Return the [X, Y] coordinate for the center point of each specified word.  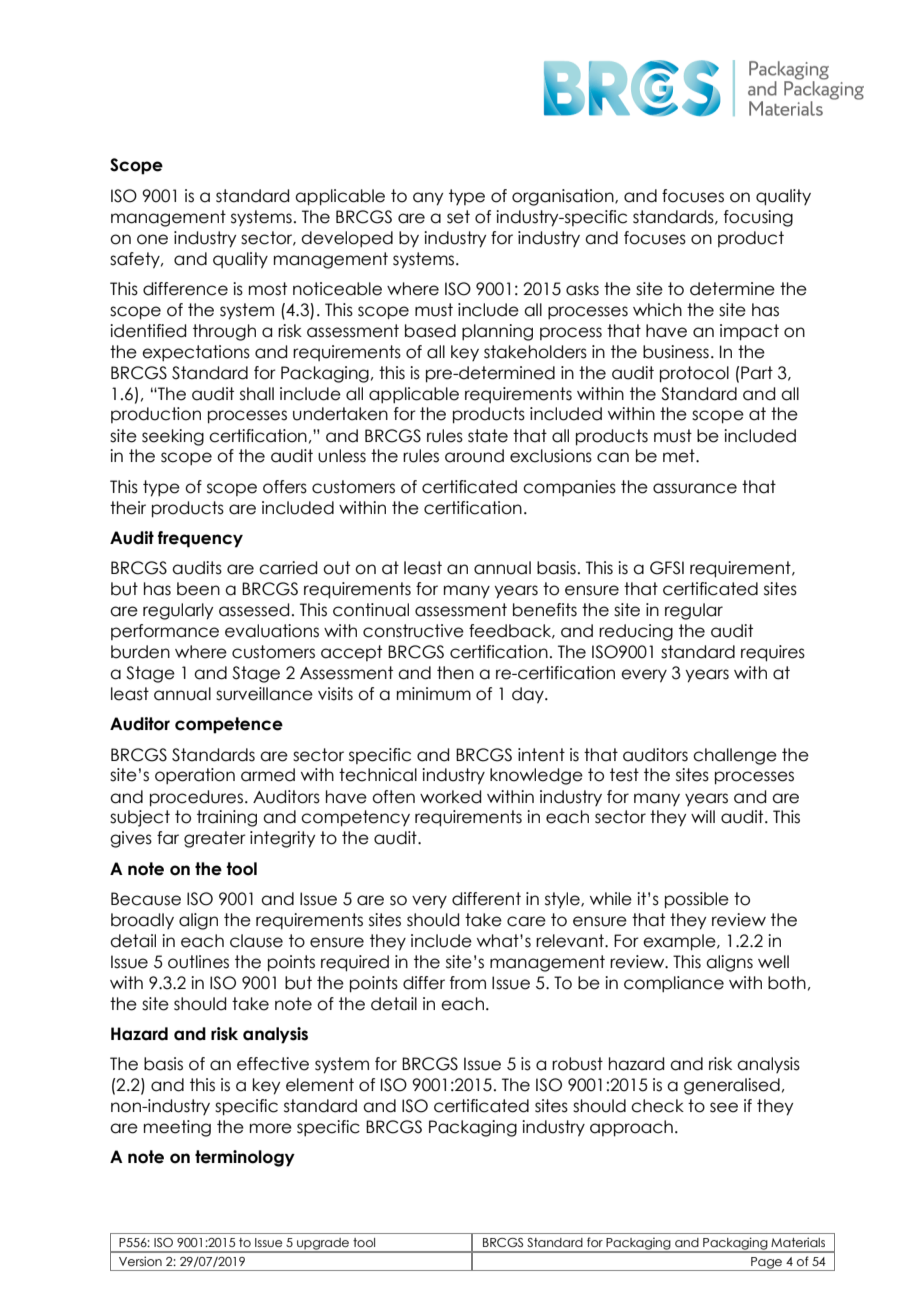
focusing [758, 218]
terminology [245, 1158]
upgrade [323, 1245]
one [152, 239]
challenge [735, 756]
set [458, 217]
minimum [434, 694]
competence [229, 725]
